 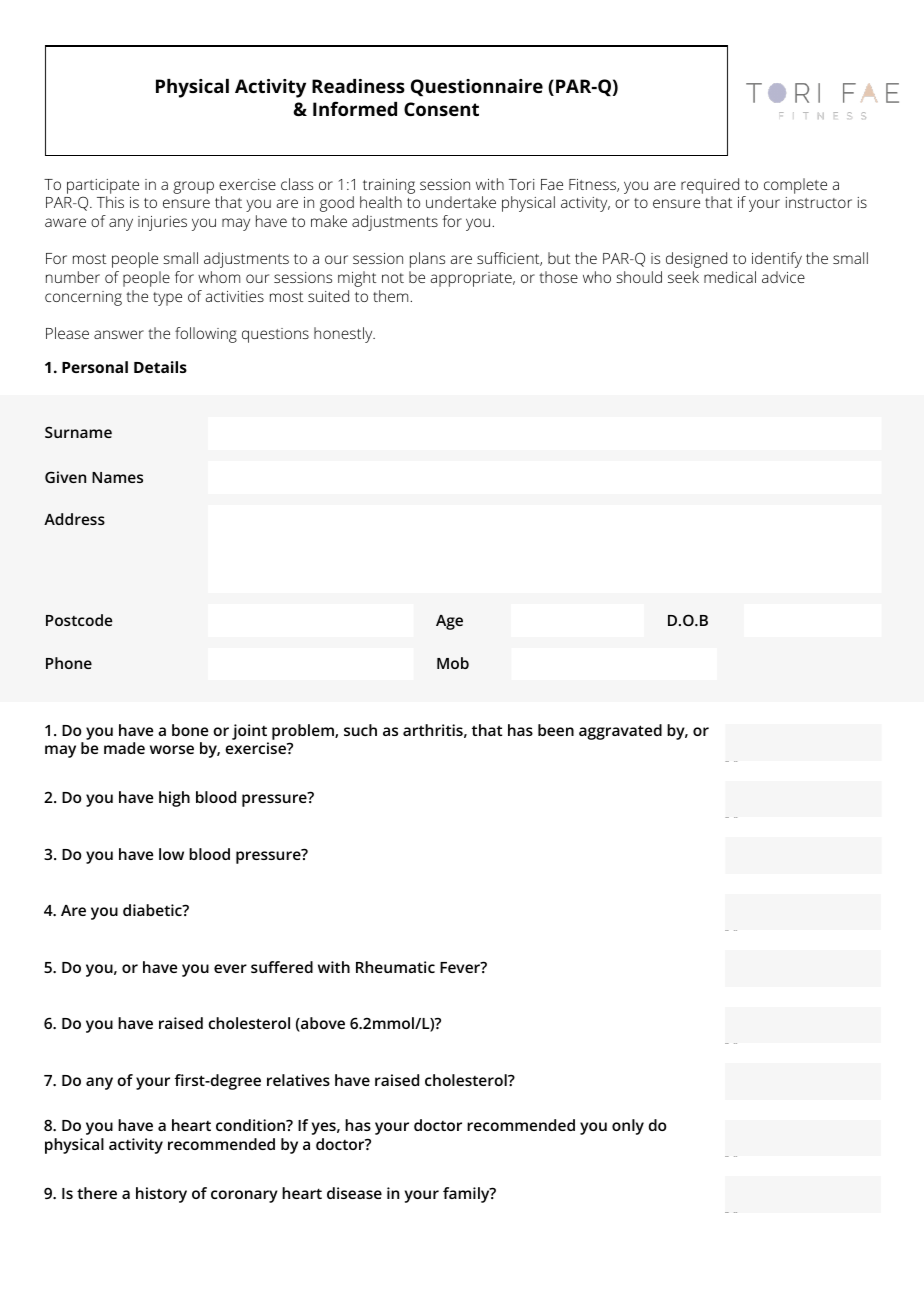 What do you see at coordinates (710, 186) in the screenshot?
I see `required` at bounding box center [710, 186].
